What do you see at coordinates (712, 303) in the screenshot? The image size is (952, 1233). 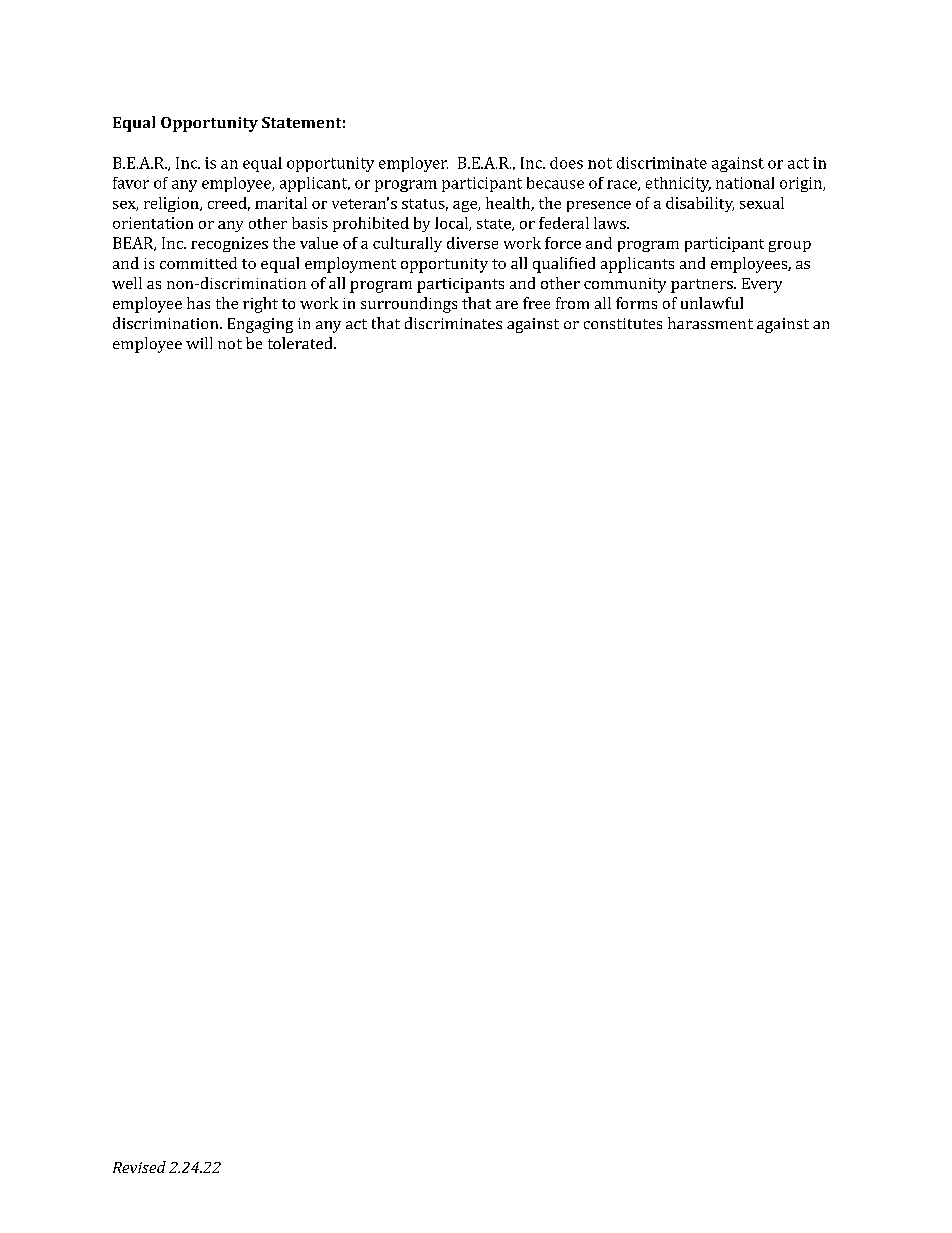 I see `unlawful` at bounding box center [712, 303].
